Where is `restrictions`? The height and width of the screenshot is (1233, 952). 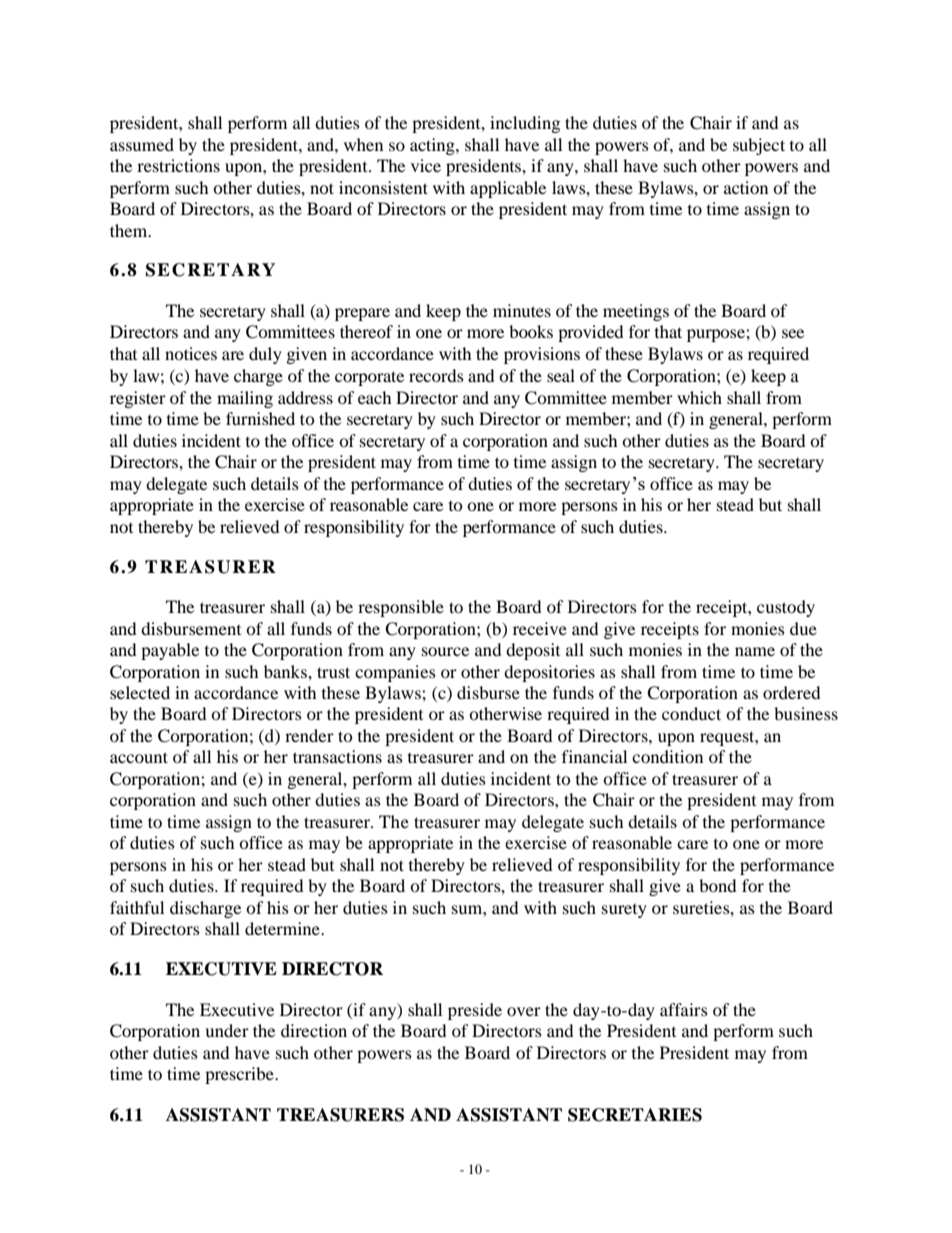 restrictions is located at coordinates (178, 165).
